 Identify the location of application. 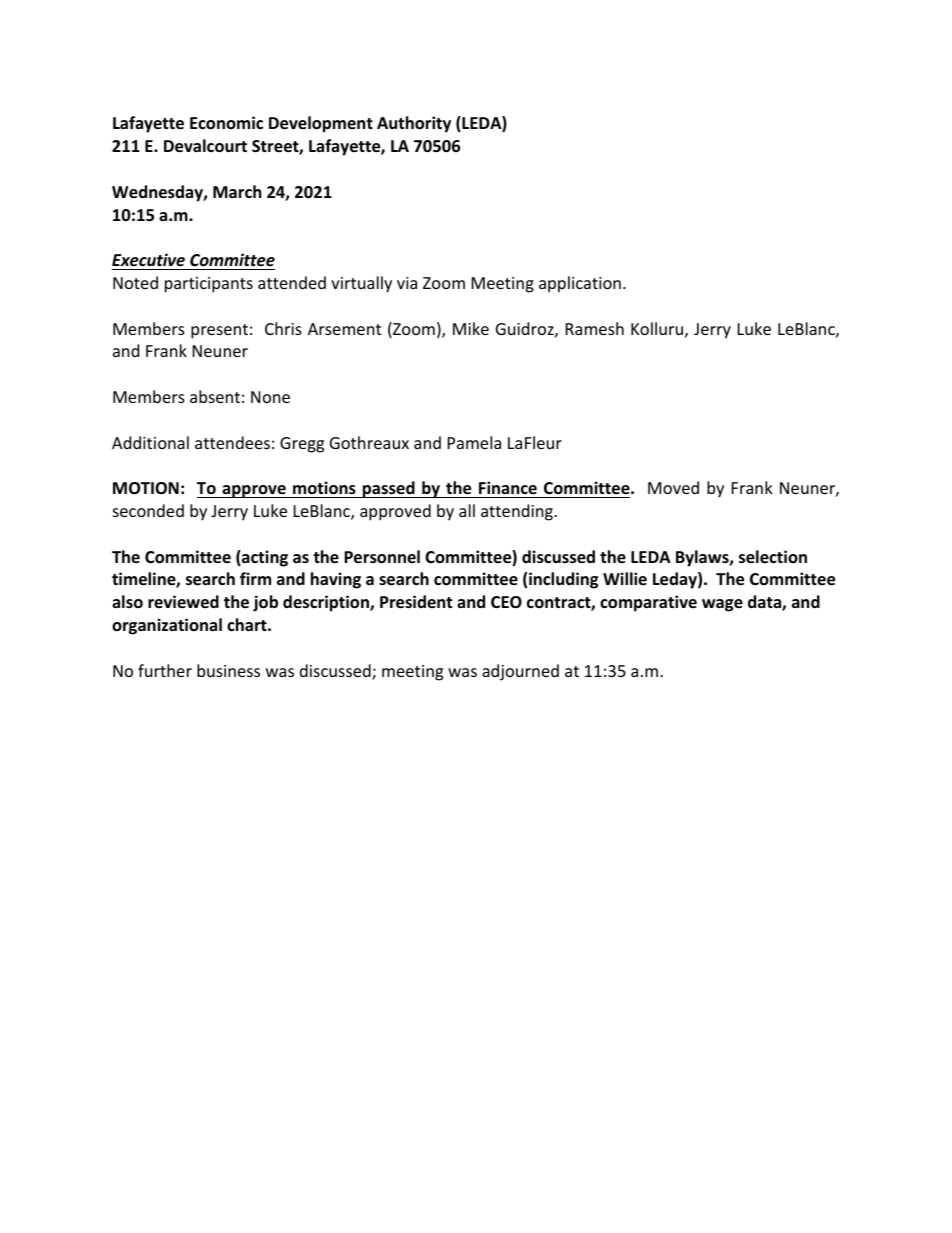
(580, 284).
